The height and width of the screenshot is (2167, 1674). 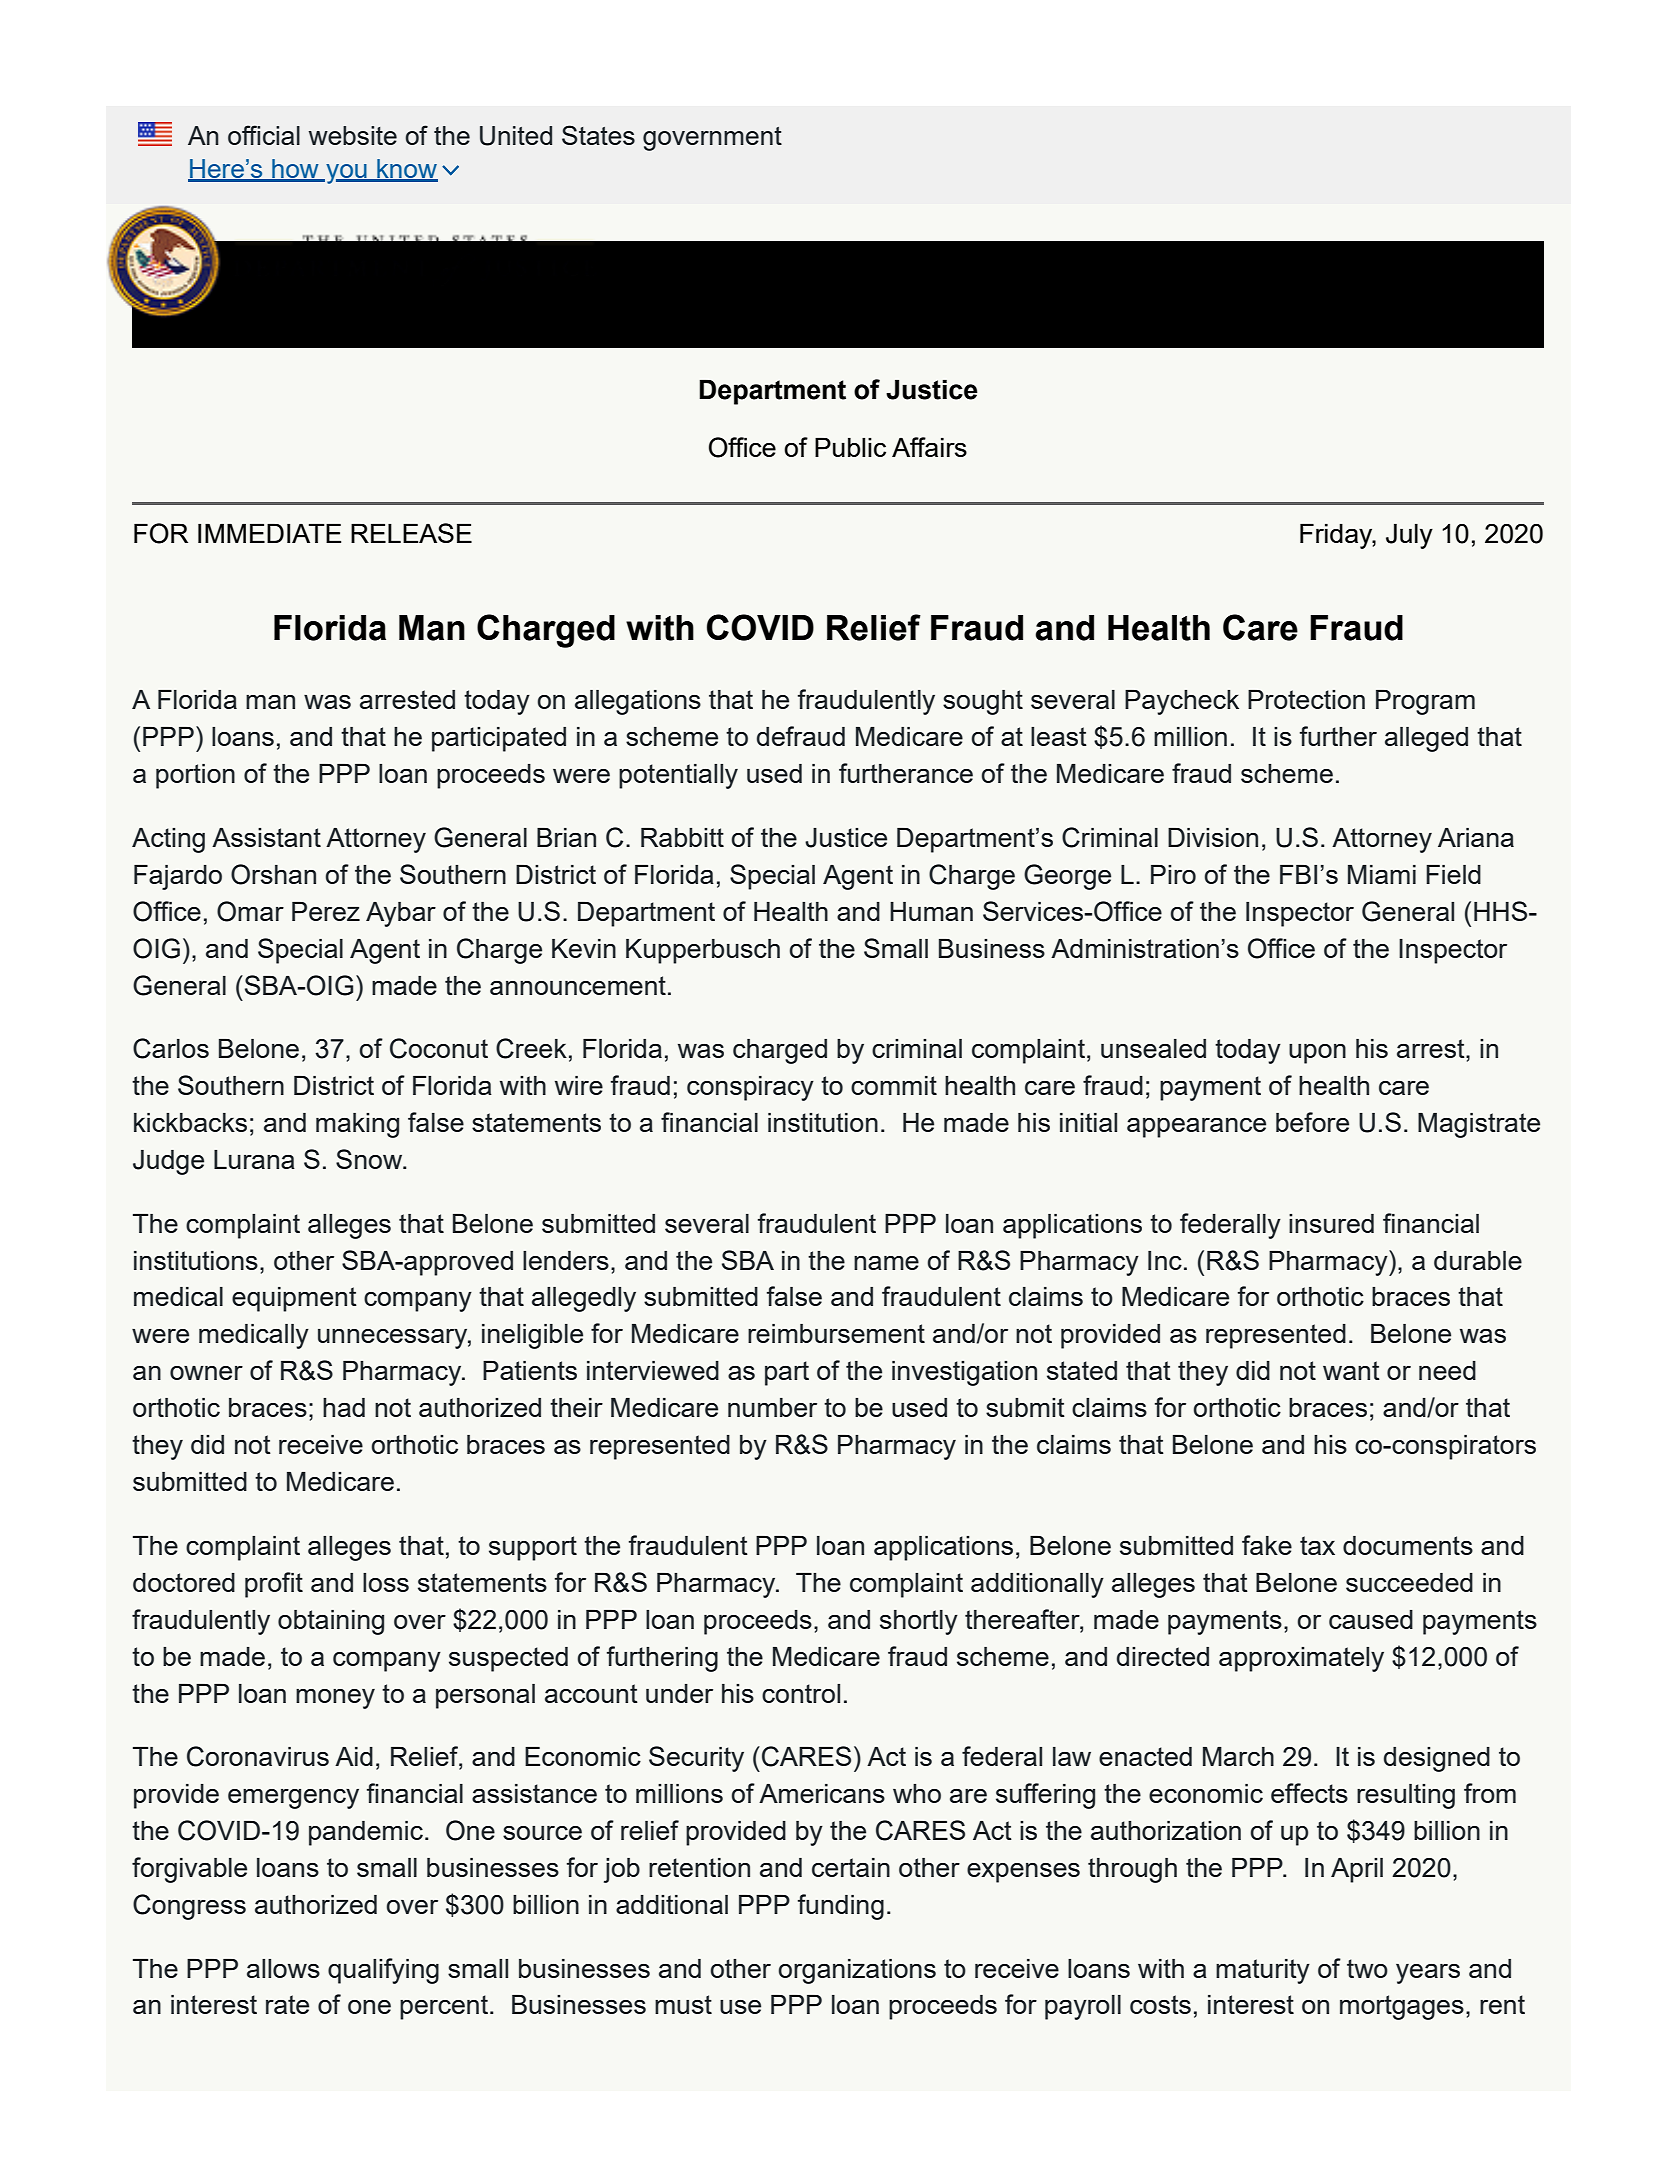 I want to click on allows, so click(x=283, y=1968).
